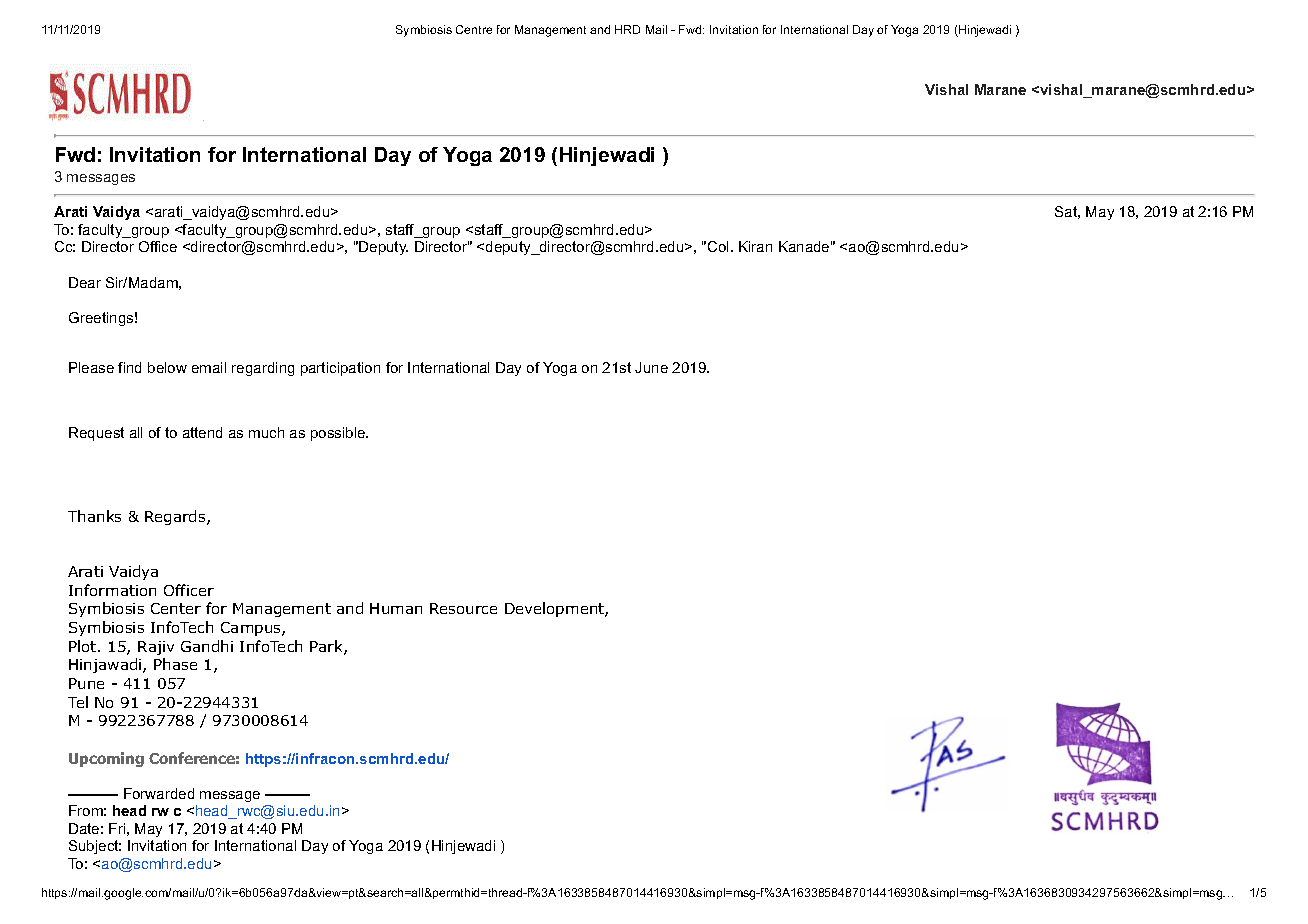 Image resolution: width=1308 pixels, height=924 pixels. What do you see at coordinates (755, 246) in the document?
I see `Kiran` at bounding box center [755, 246].
